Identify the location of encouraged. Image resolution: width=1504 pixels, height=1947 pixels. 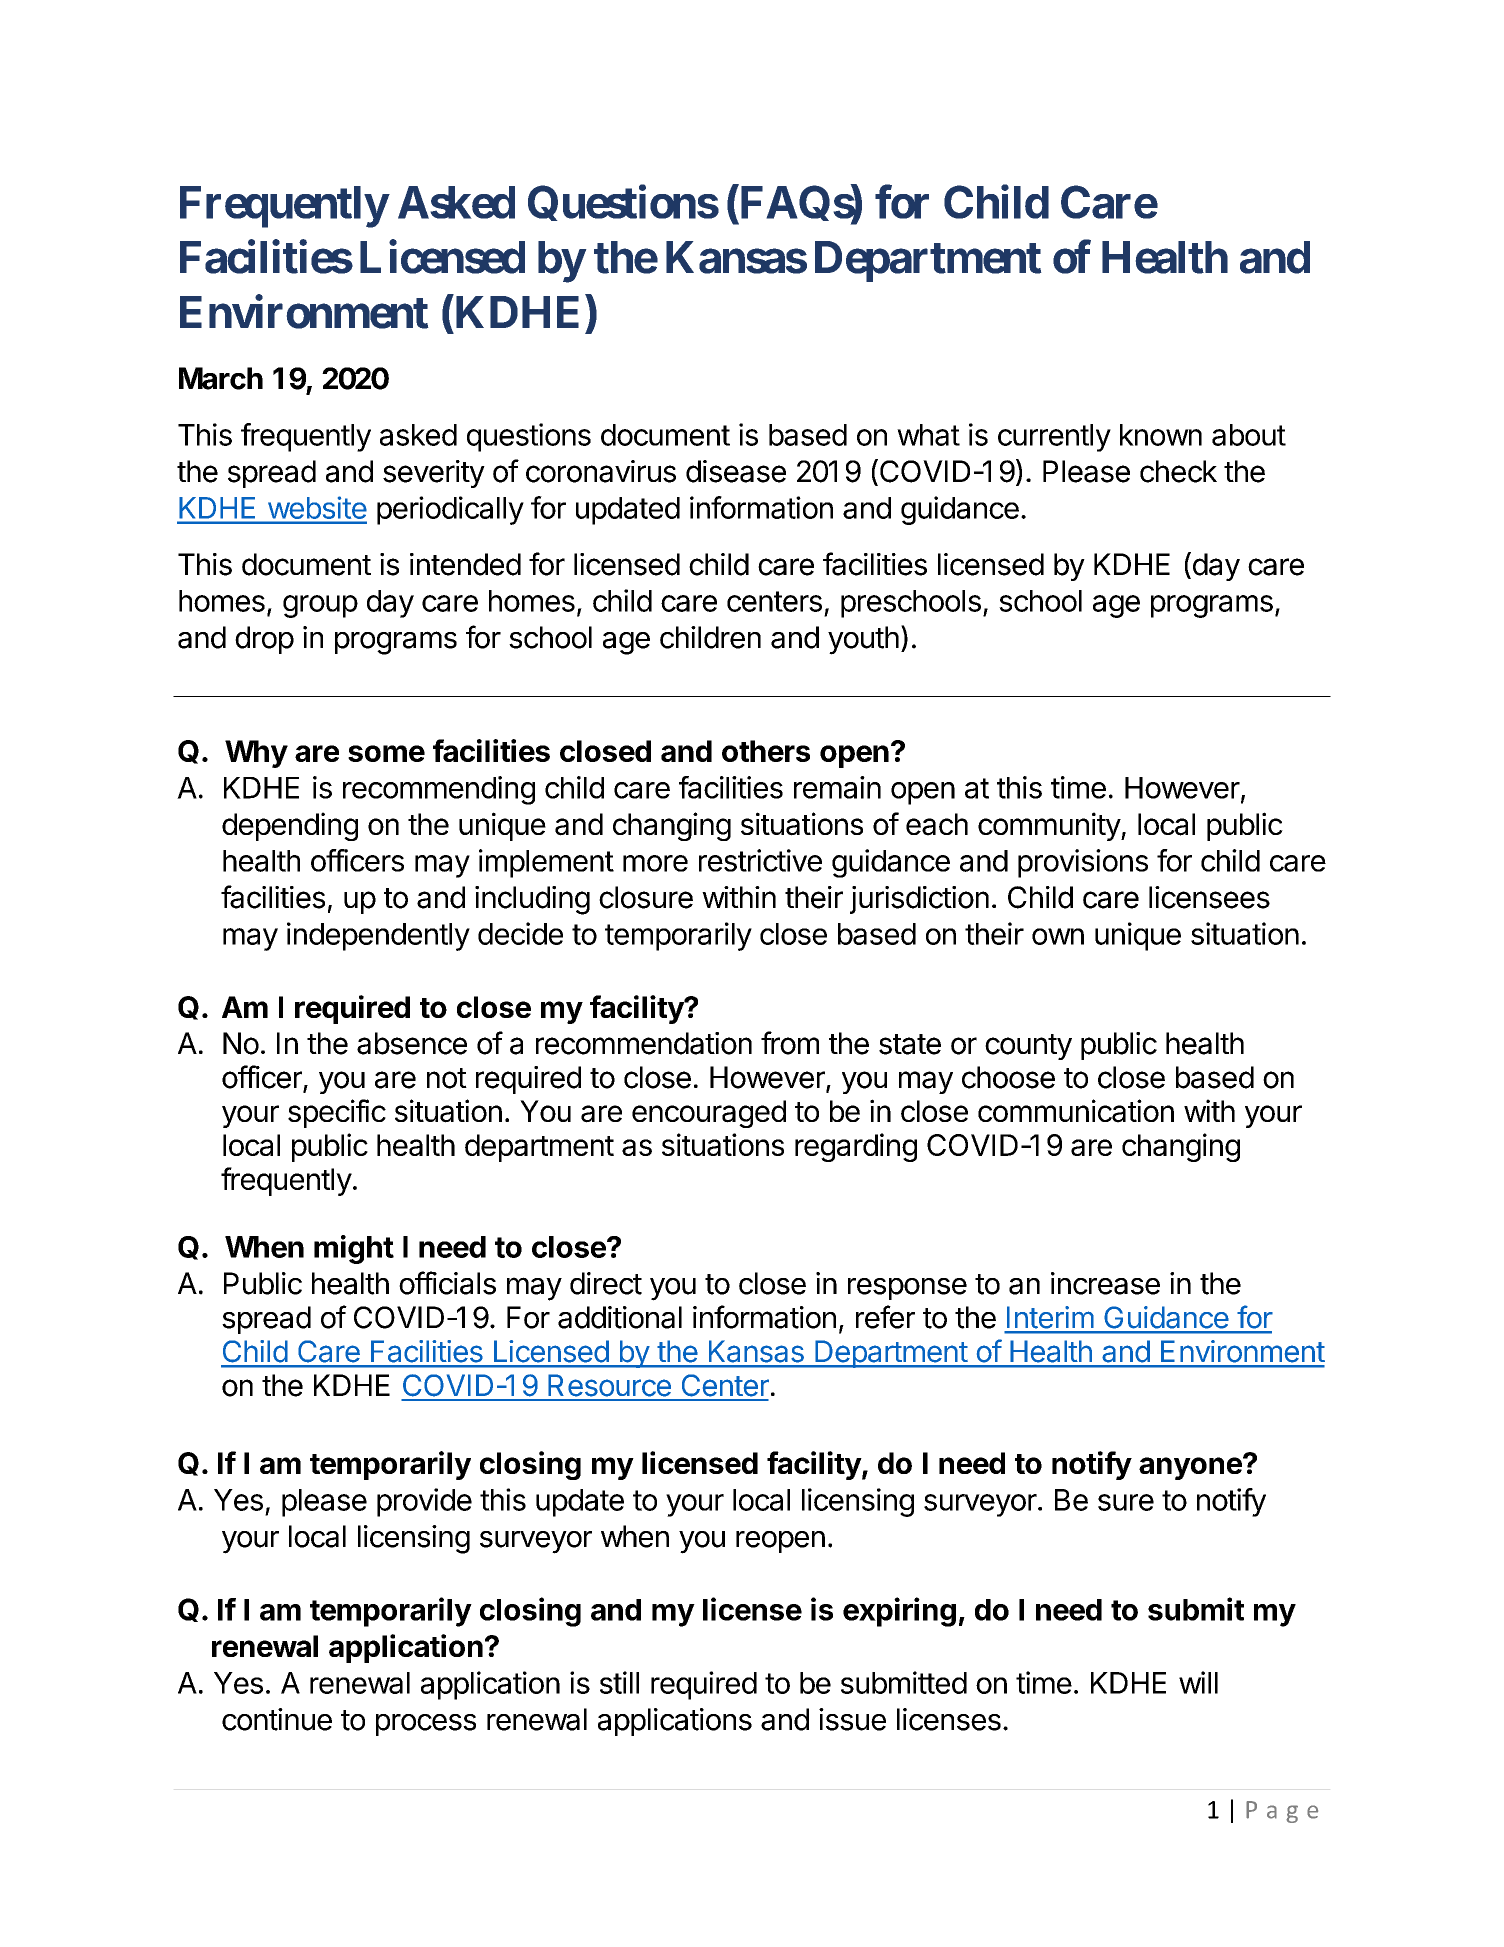
(709, 1114).
